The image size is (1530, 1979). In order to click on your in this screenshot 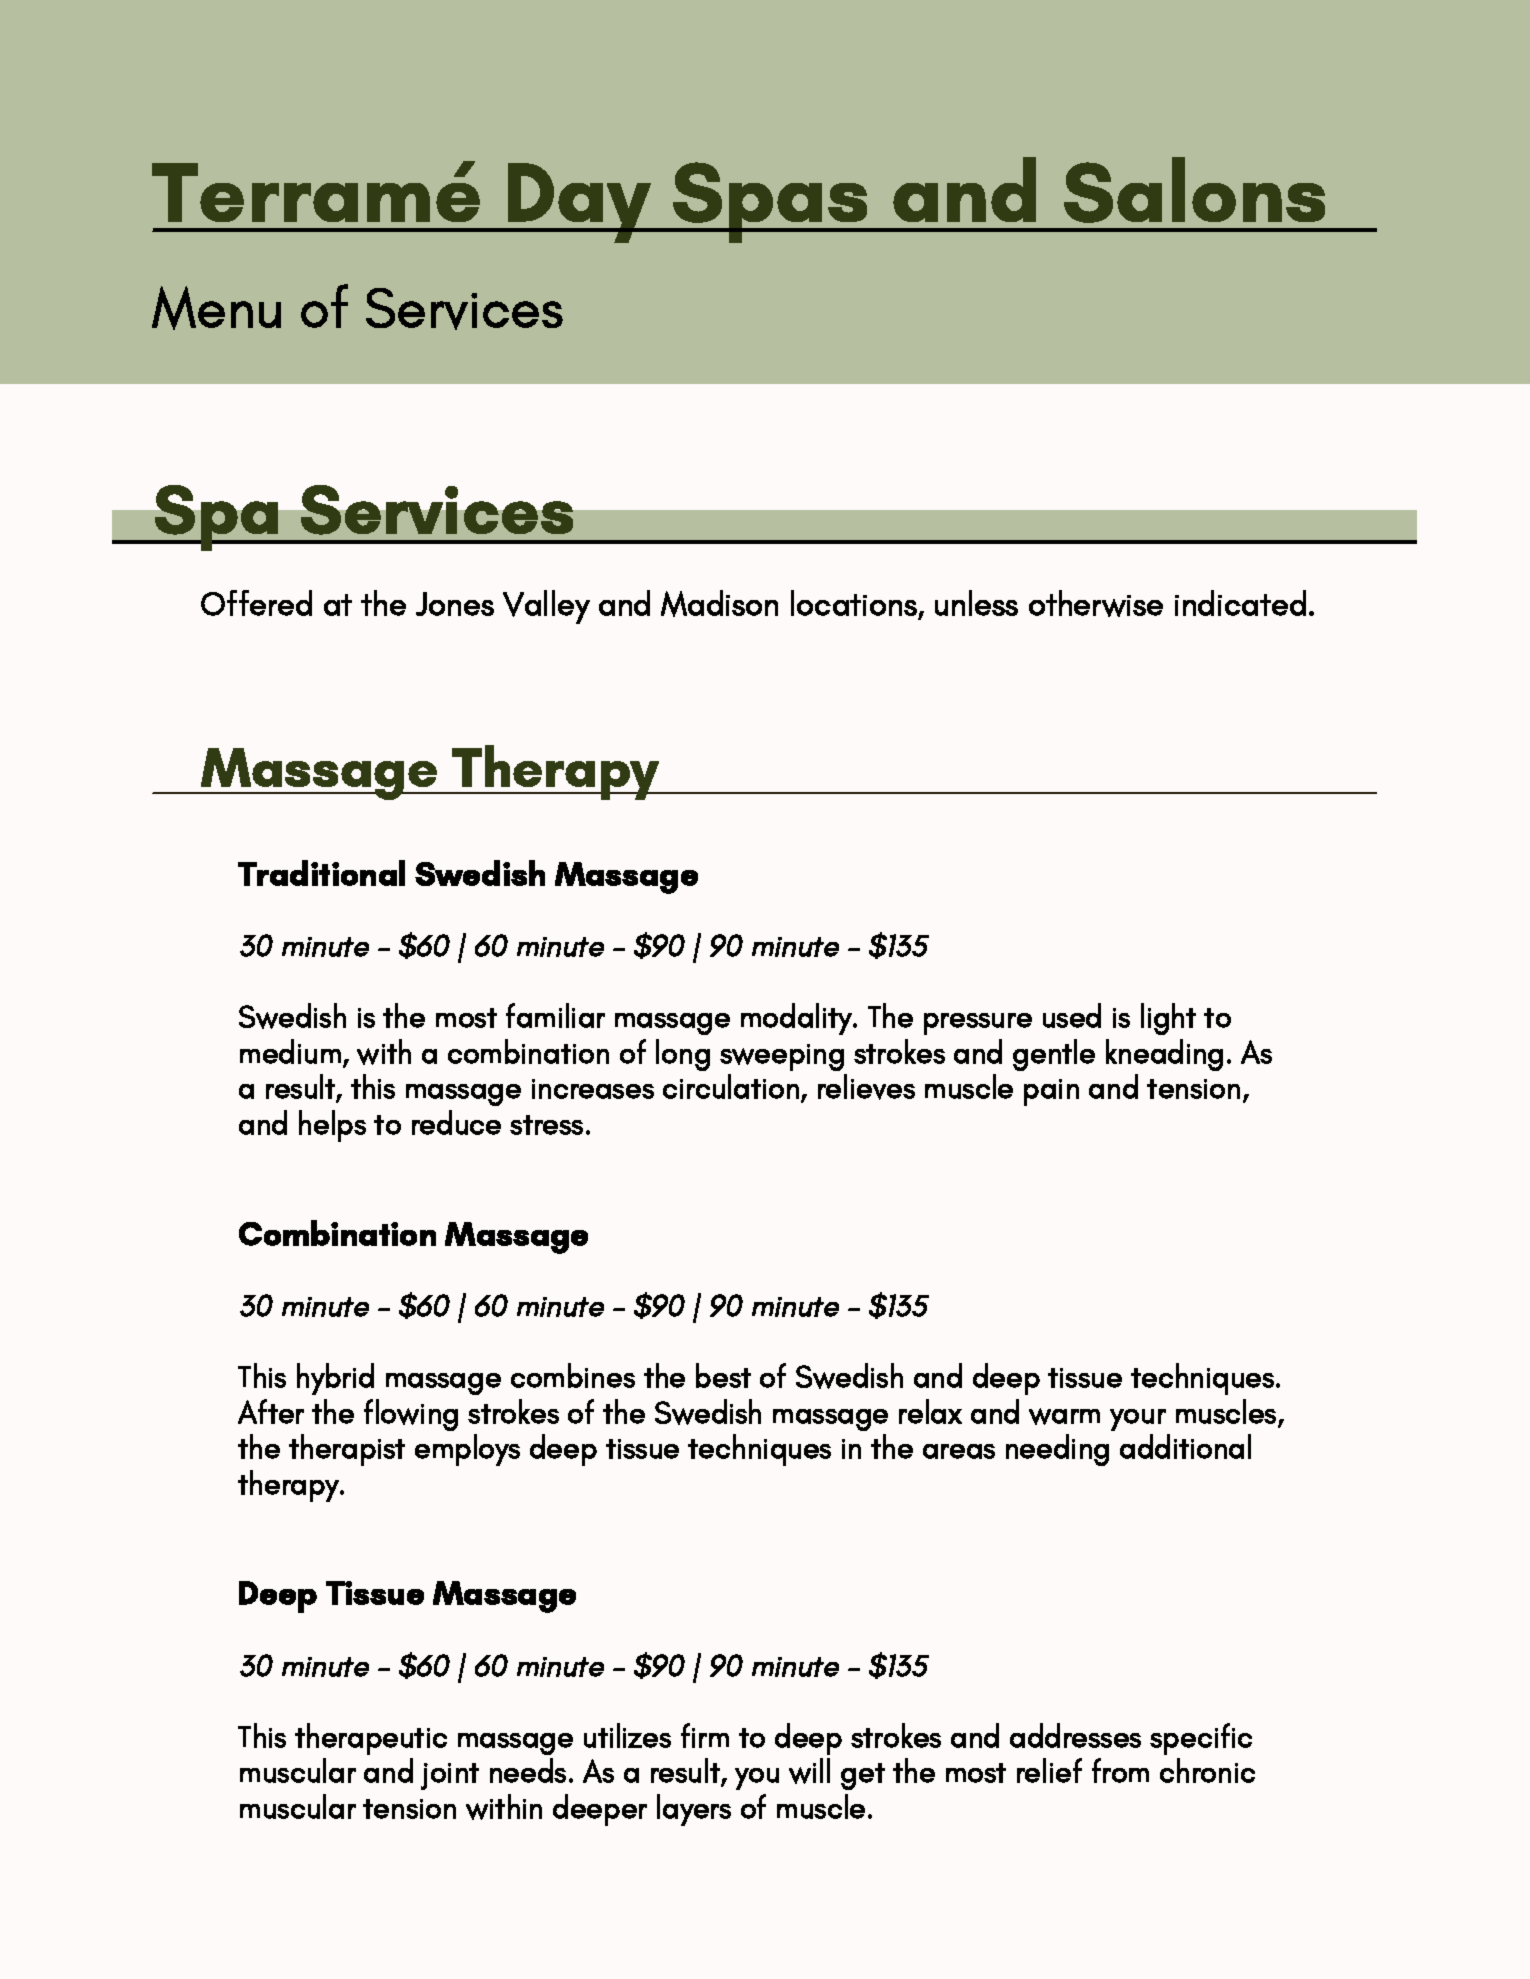, I will do `click(1138, 1420)`.
